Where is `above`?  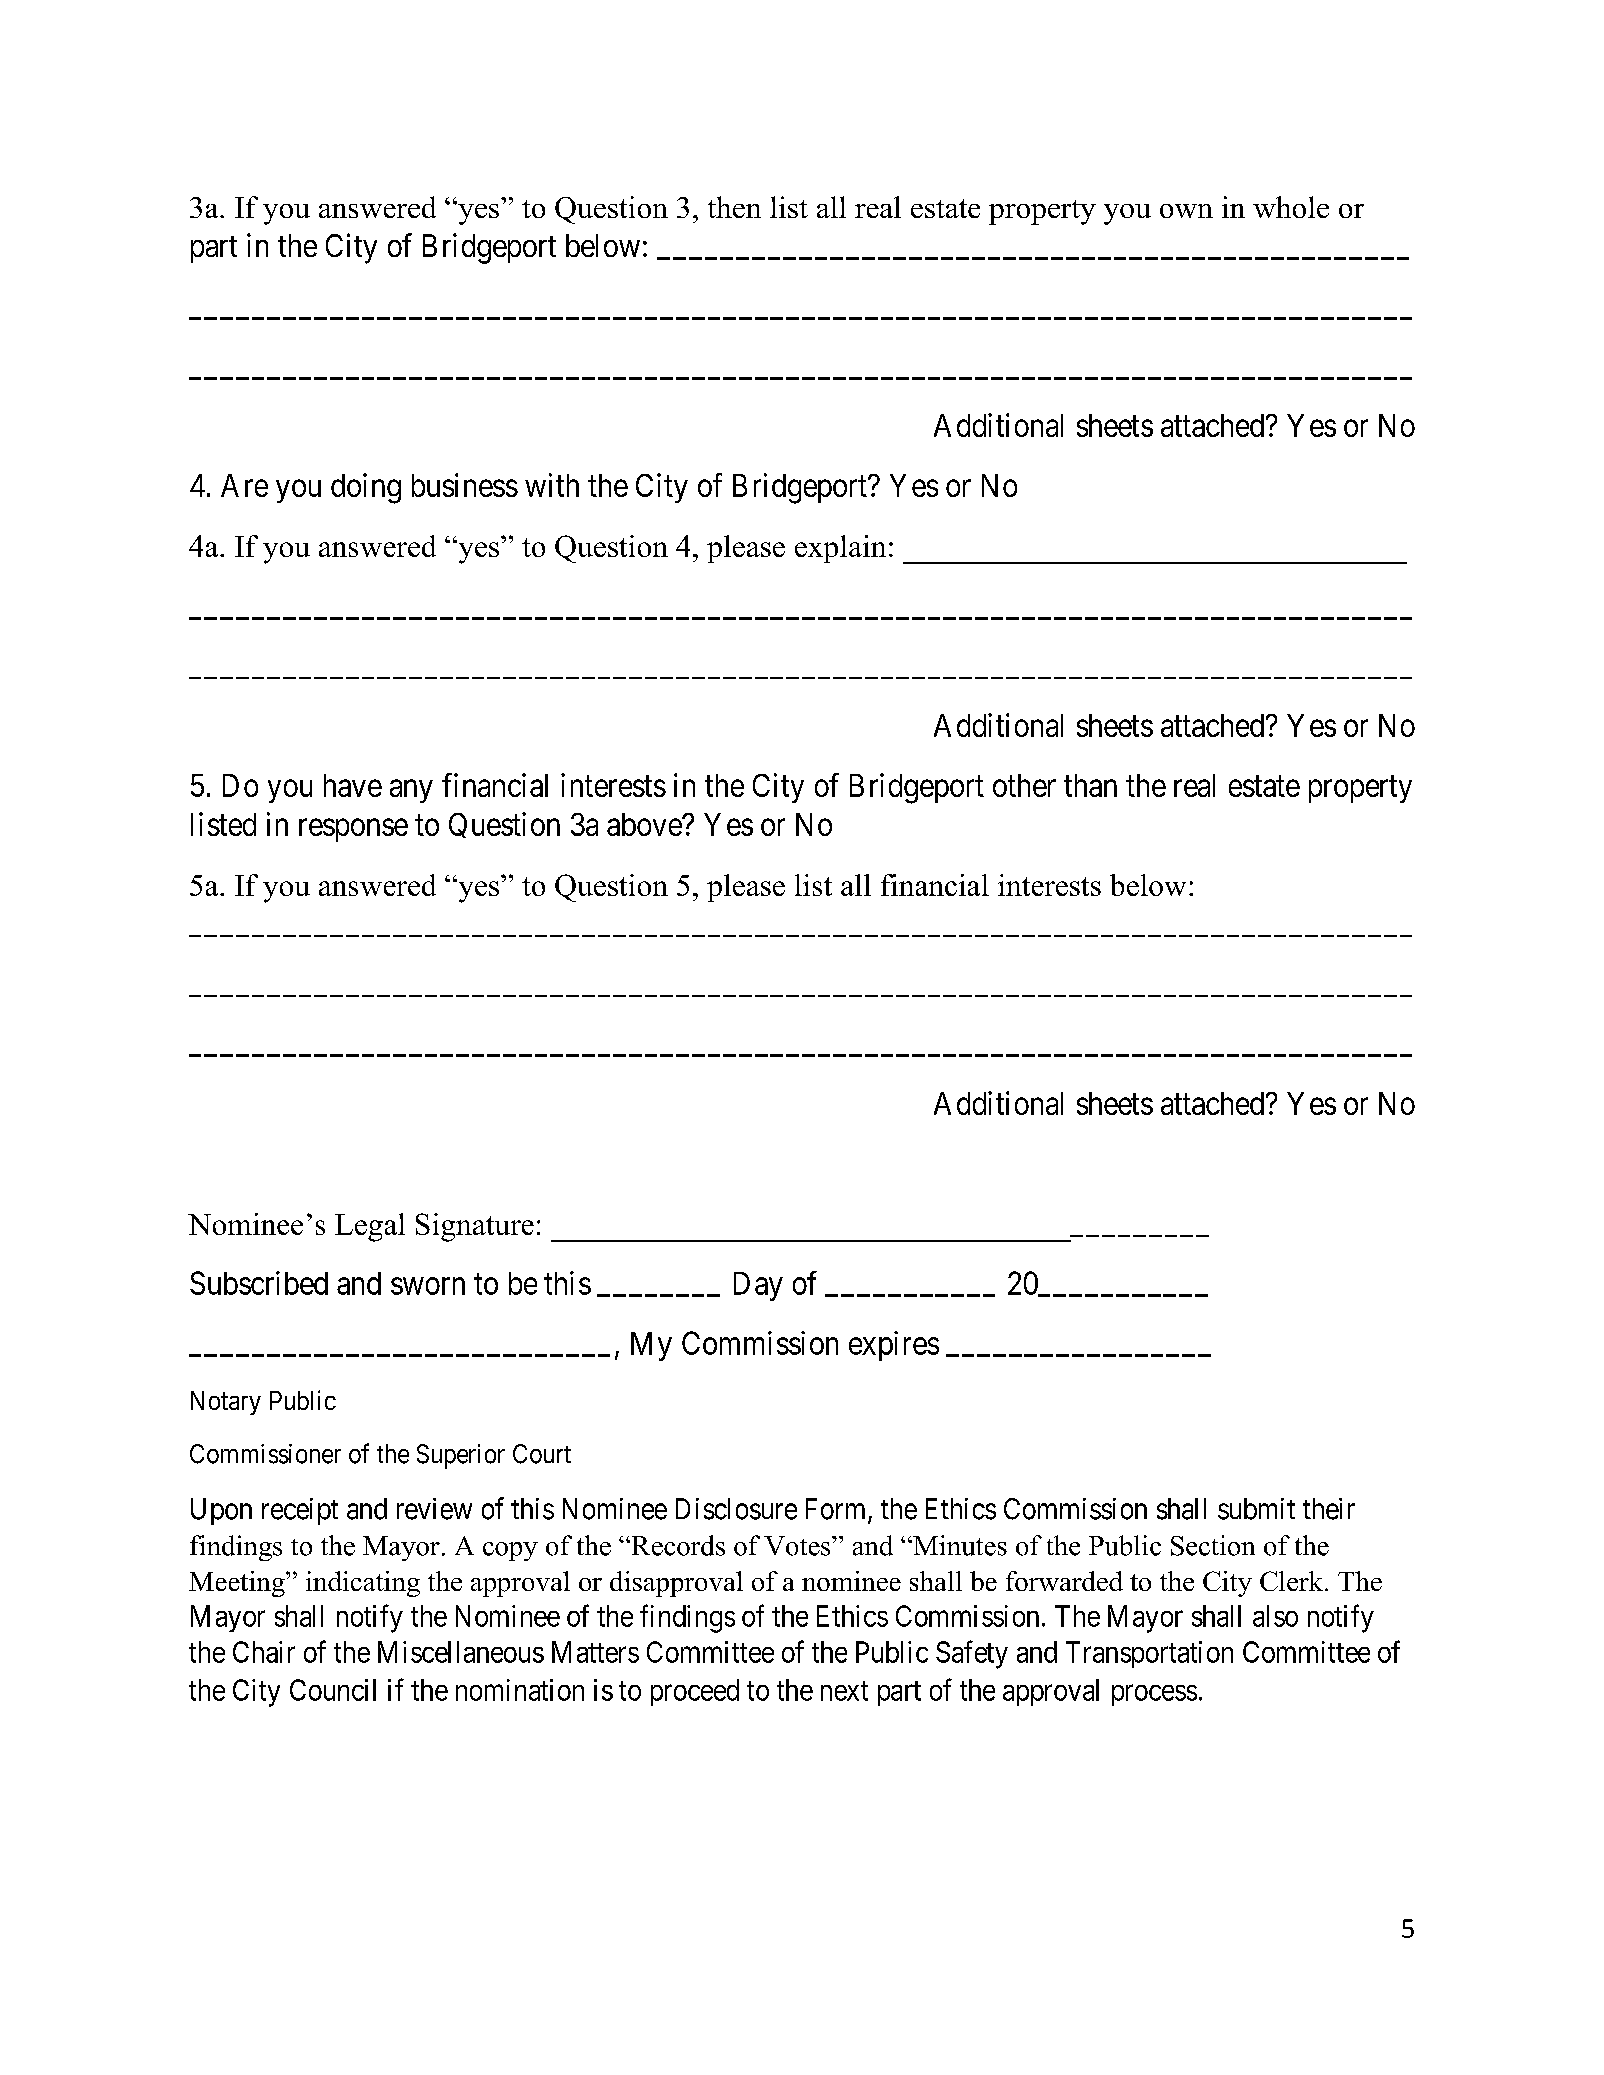
above is located at coordinates (645, 824).
